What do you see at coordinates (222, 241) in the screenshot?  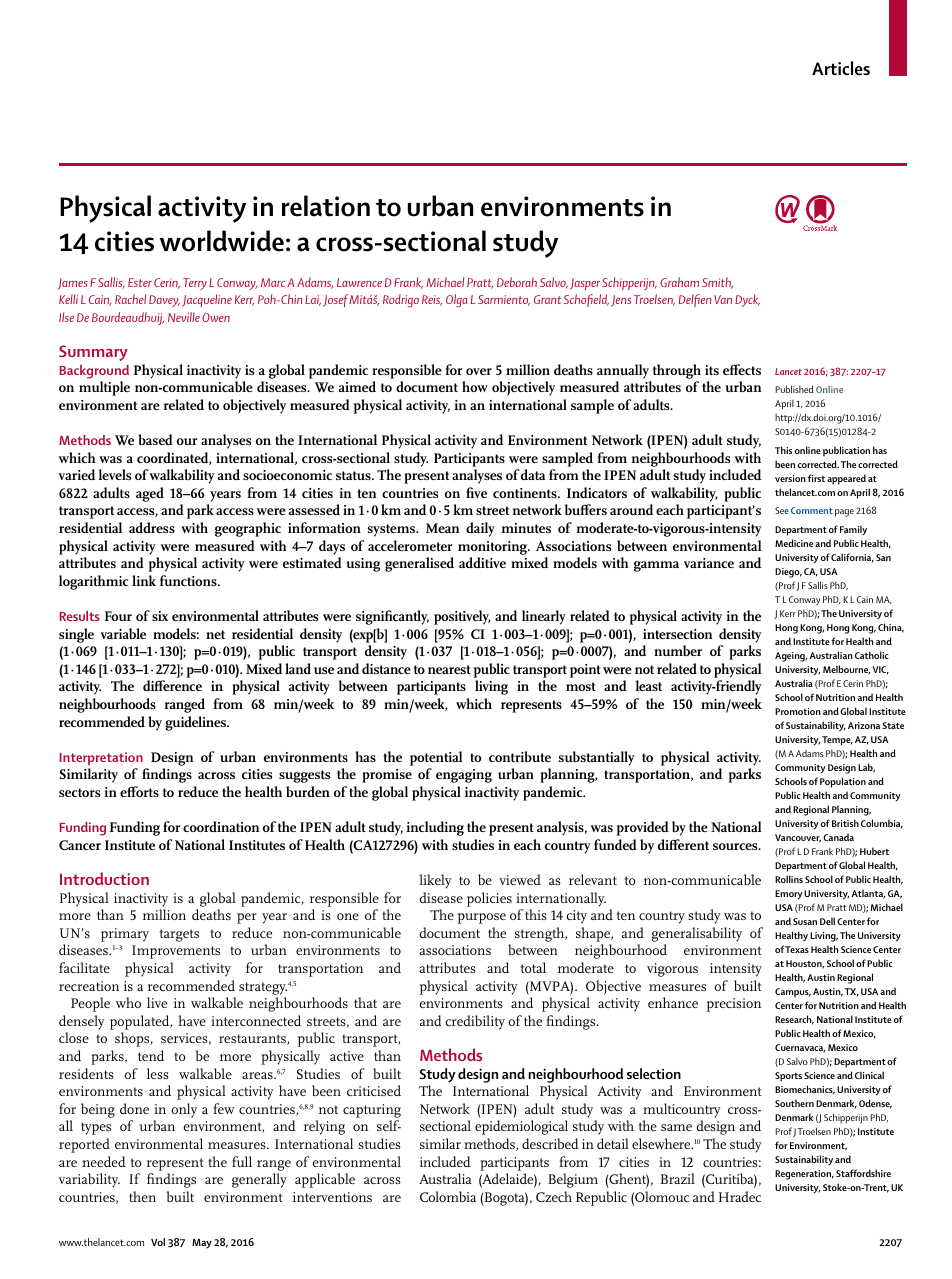 I see `worldwide` at bounding box center [222, 241].
